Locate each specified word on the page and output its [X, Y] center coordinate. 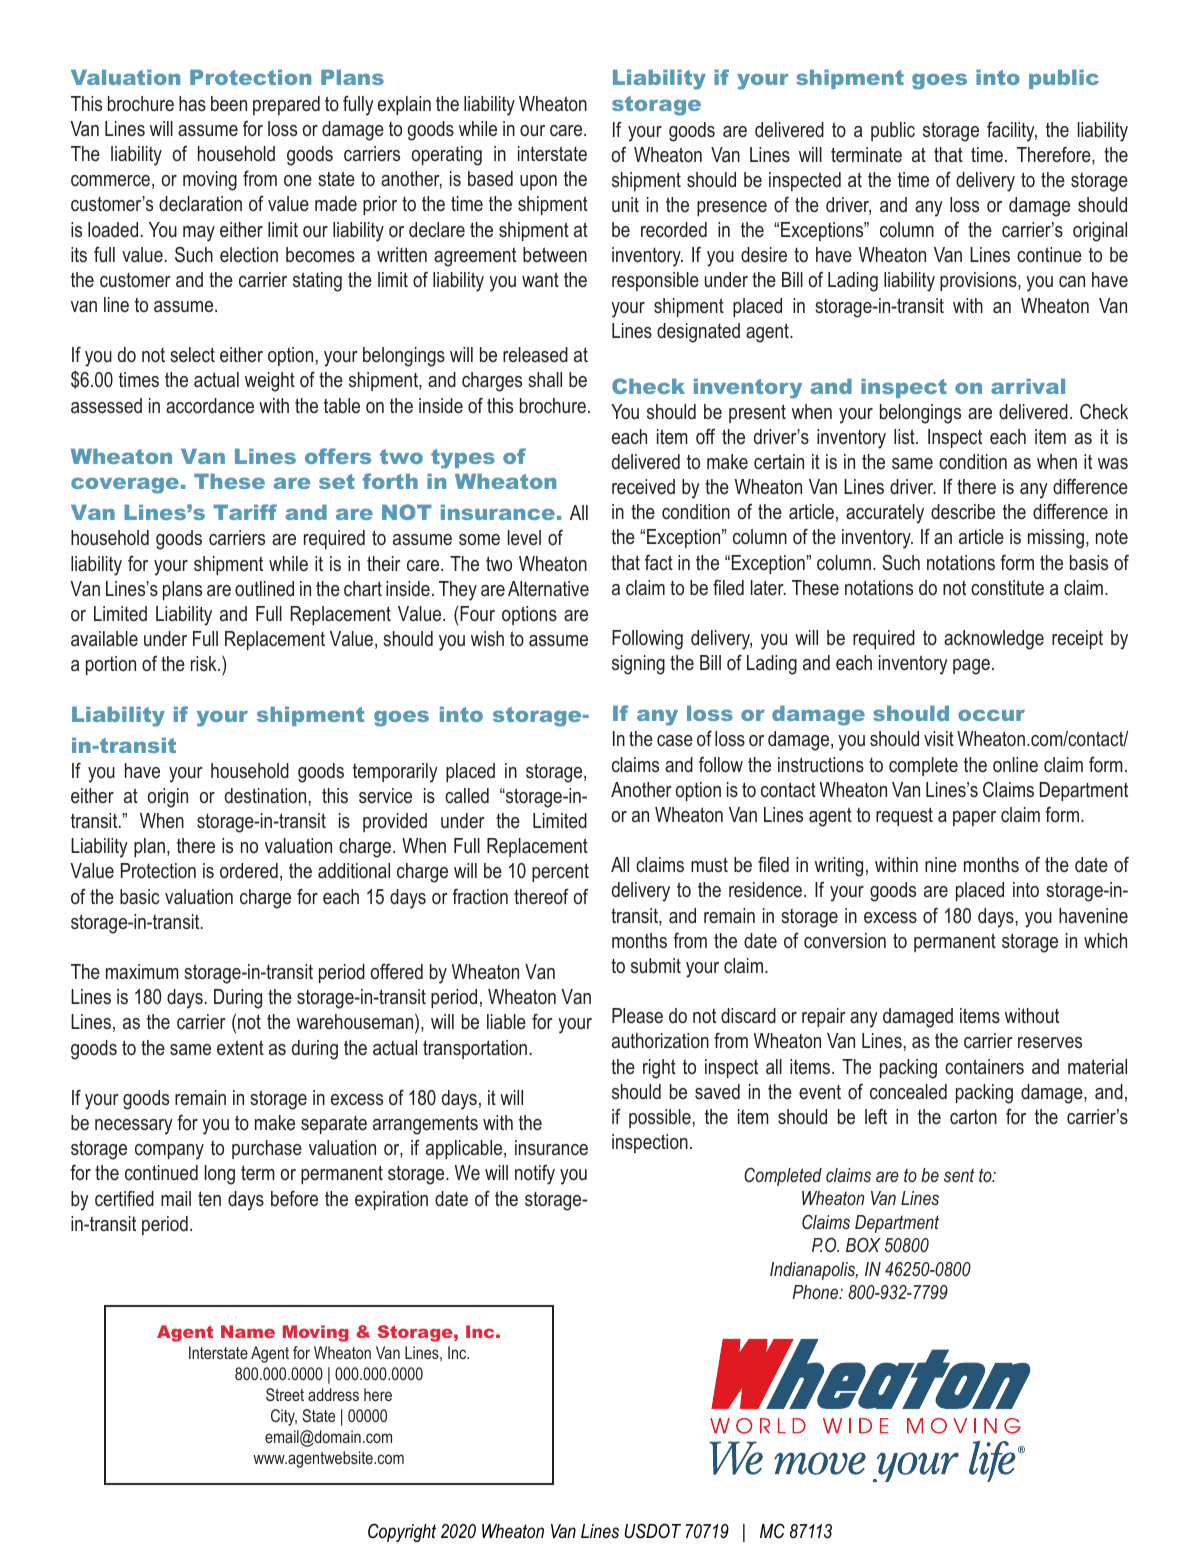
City [284, 1417]
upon [538, 182]
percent [560, 872]
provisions [979, 281]
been [229, 103]
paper [974, 818]
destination [265, 796]
